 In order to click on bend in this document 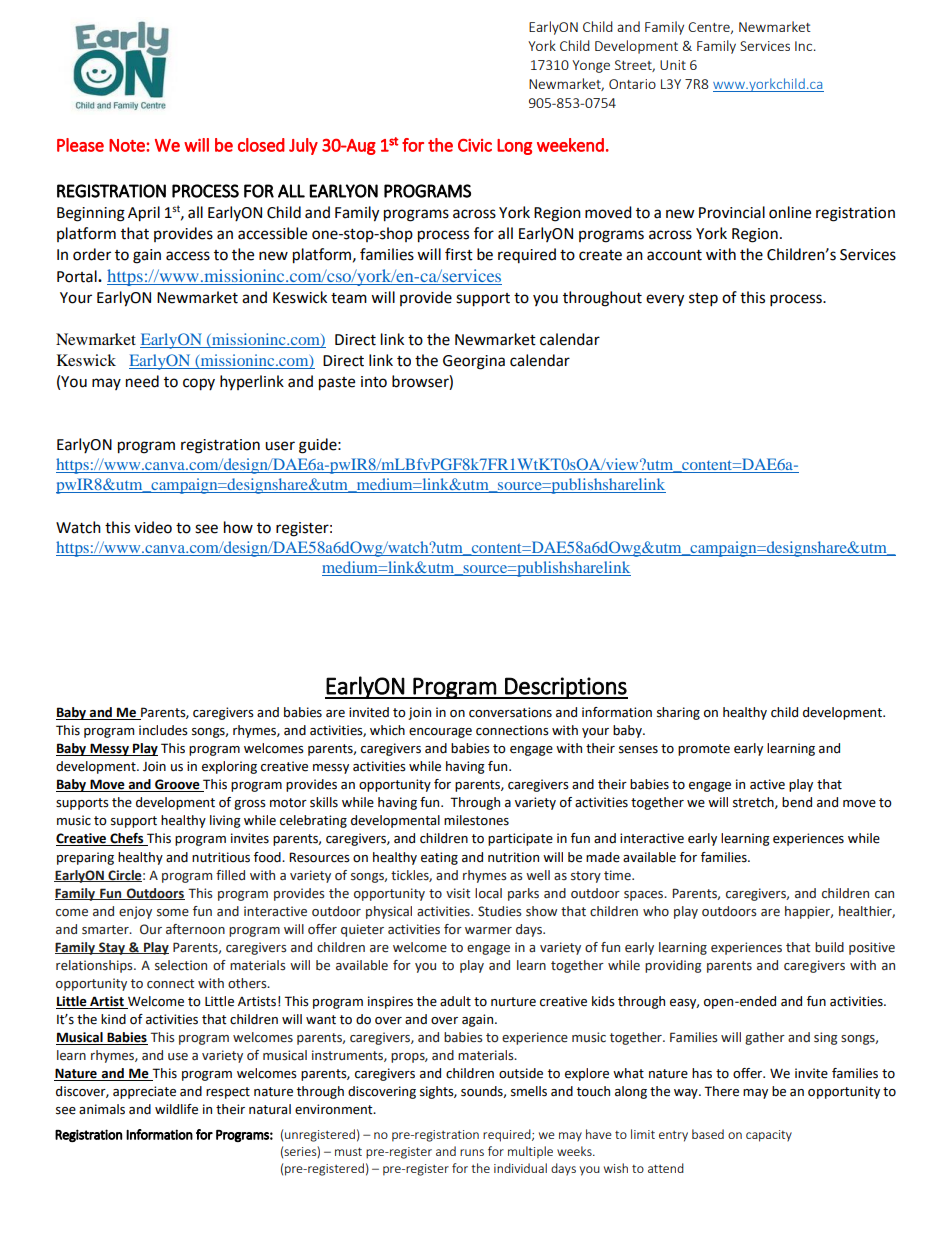, I will do `click(797, 802)`.
